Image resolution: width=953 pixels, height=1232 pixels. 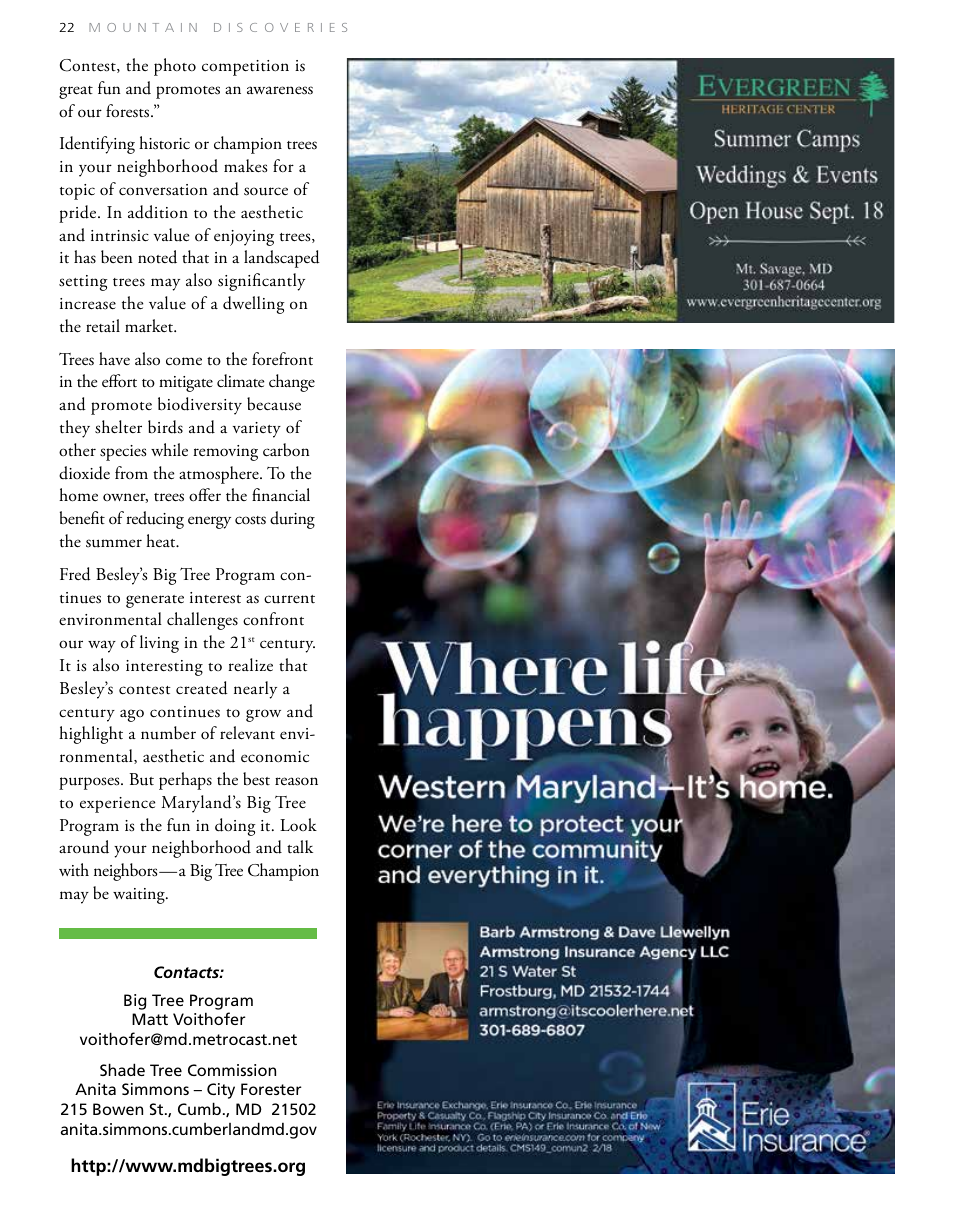 What do you see at coordinates (271, 1089) in the document?
I see `Forester` at bounding box center [271, 1089].
